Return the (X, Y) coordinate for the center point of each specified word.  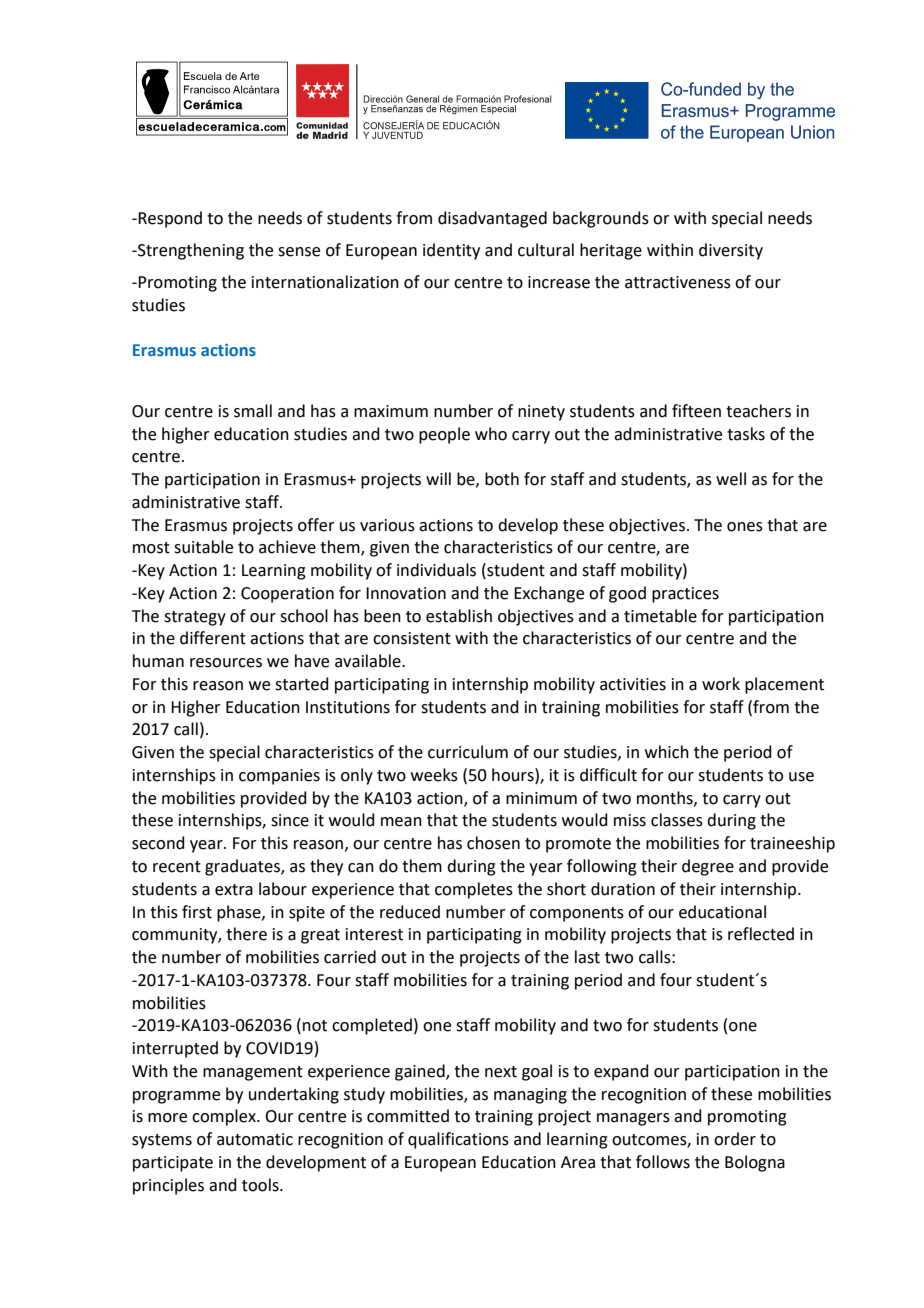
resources (226, 663)
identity (451, 251)
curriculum (468, 752)
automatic (255, 1139)
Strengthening (190, 251)
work (721, 684)
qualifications (458, 1140)
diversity (731, 251)
